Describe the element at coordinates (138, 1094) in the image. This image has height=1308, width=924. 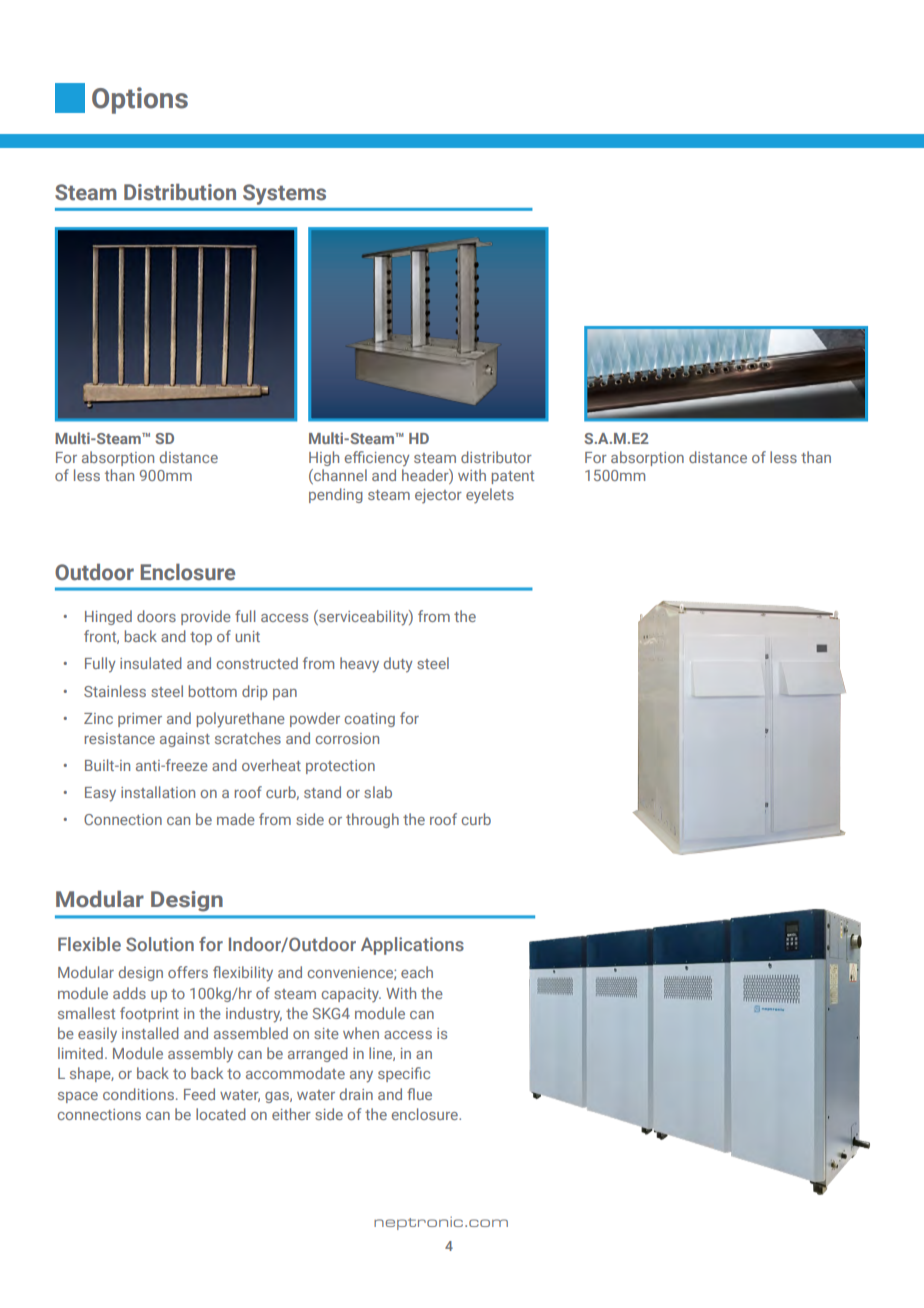
I see `conditions` at that location.
